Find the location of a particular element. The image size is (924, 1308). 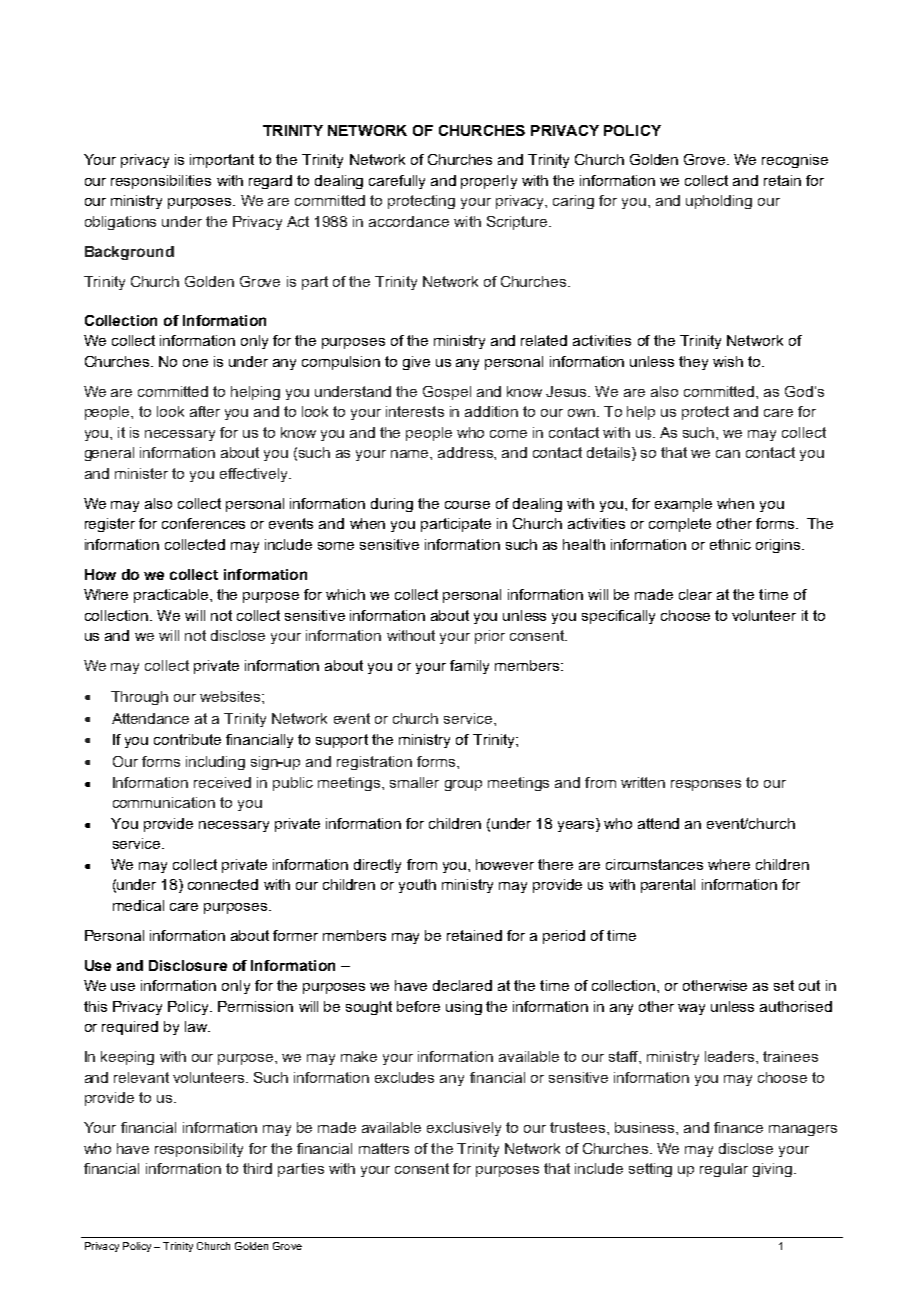

family is located at coordinates (469, 667).
